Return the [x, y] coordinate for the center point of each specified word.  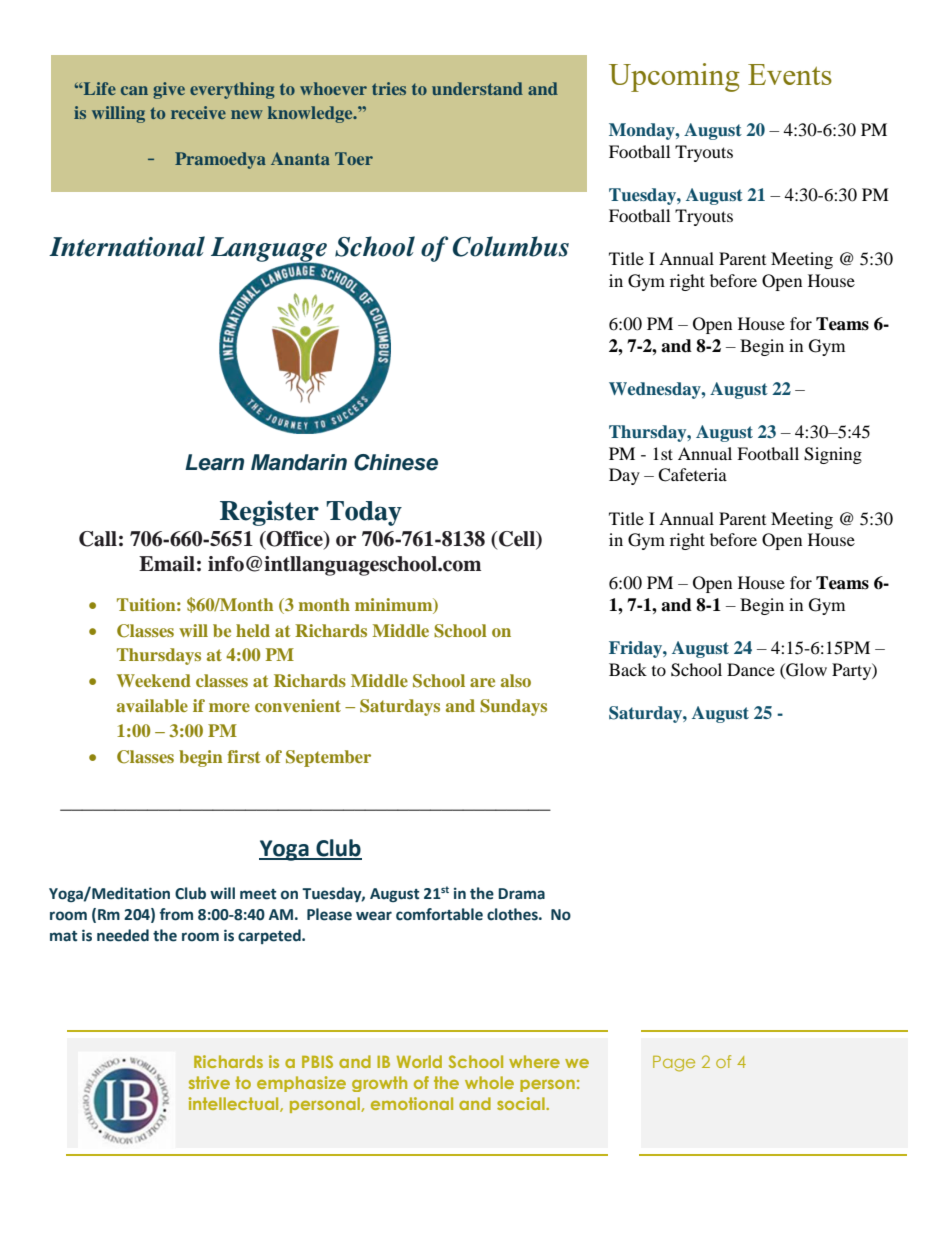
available [152, 705]
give [169, 90]
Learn [214, 462]
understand [477, 88]
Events [790, 74]
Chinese [396, 462]
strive [209, 1082]
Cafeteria [692, 475]
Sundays [513, 707]
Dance [751, 669]
